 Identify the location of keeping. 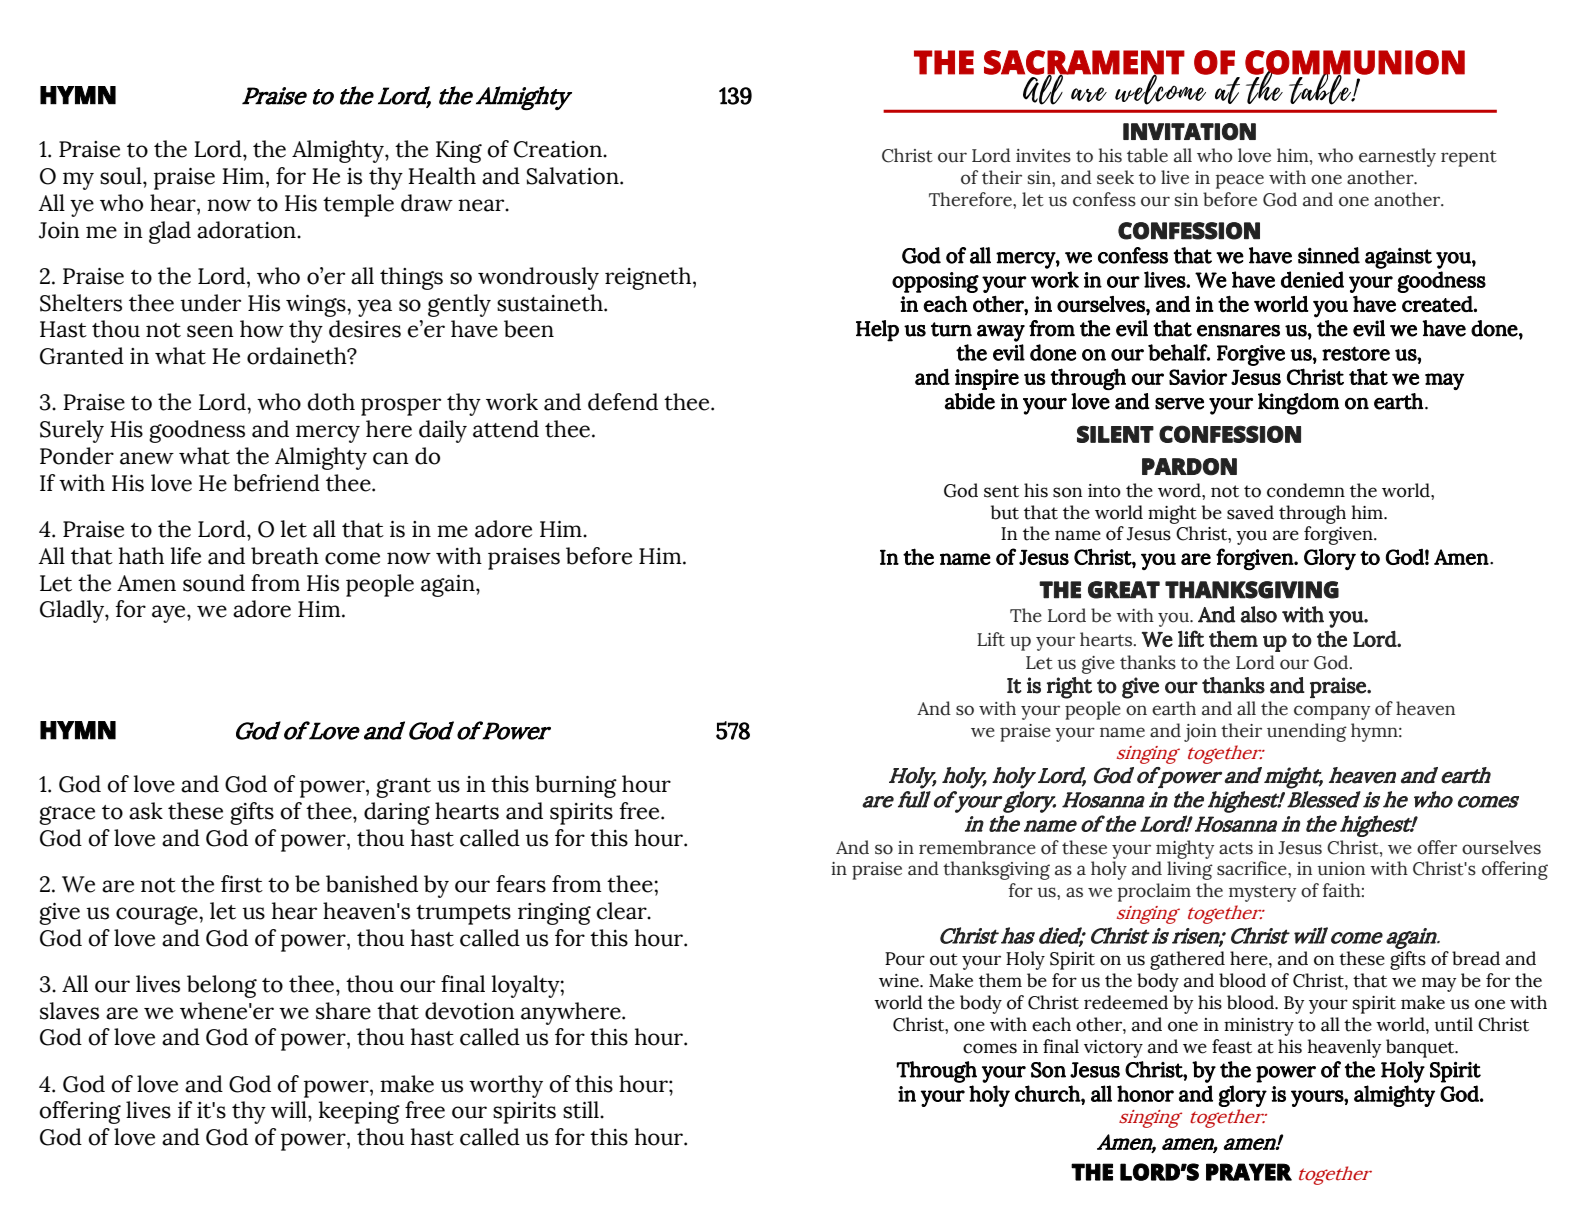
(359, 1112).
